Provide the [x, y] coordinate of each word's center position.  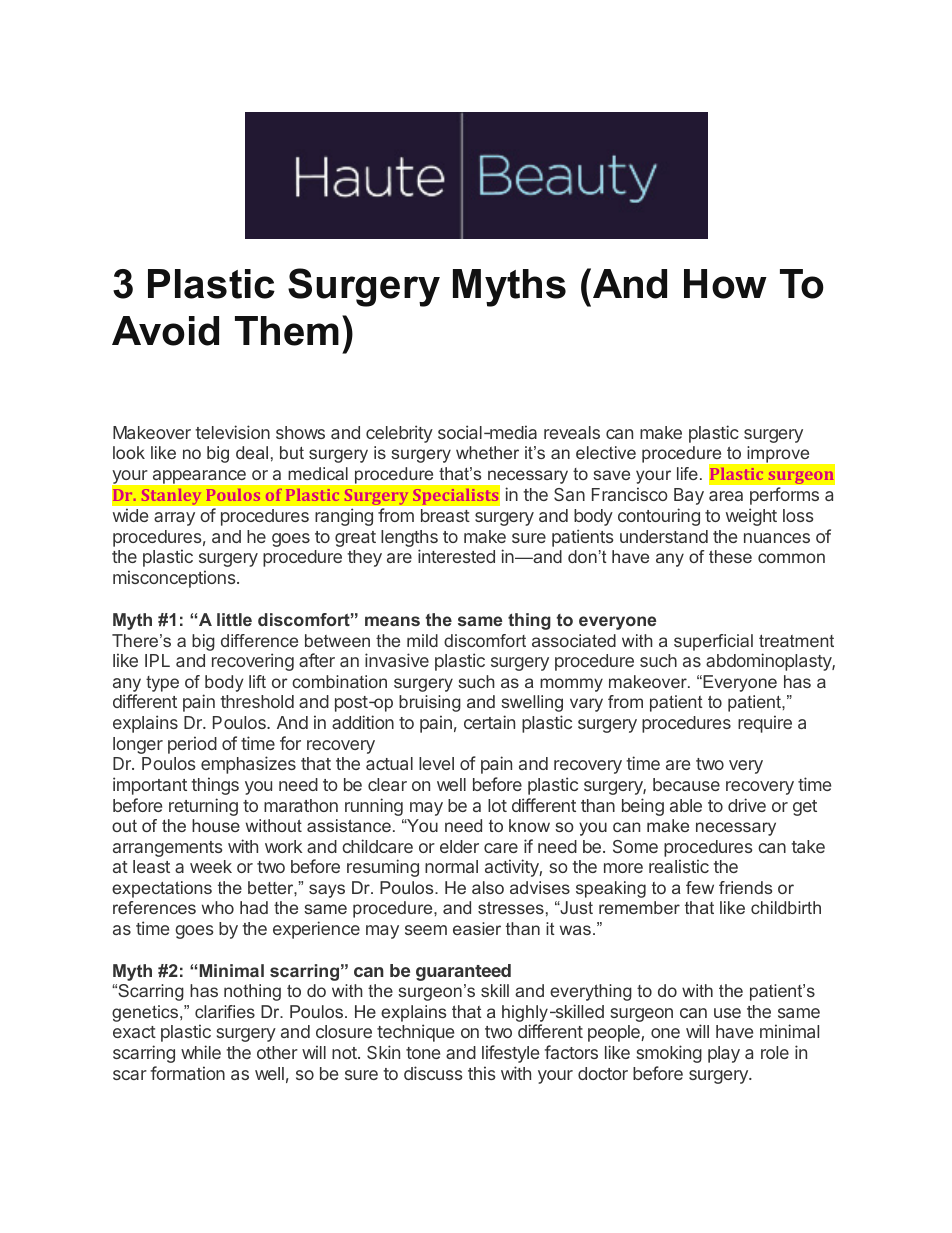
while [201, 1052]
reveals [572, 432]
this [481, 1073]
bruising [430, 703]
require [765, 724]
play [724, 1054]
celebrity [399, 434]
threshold [257, 701]
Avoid [165, 331]
